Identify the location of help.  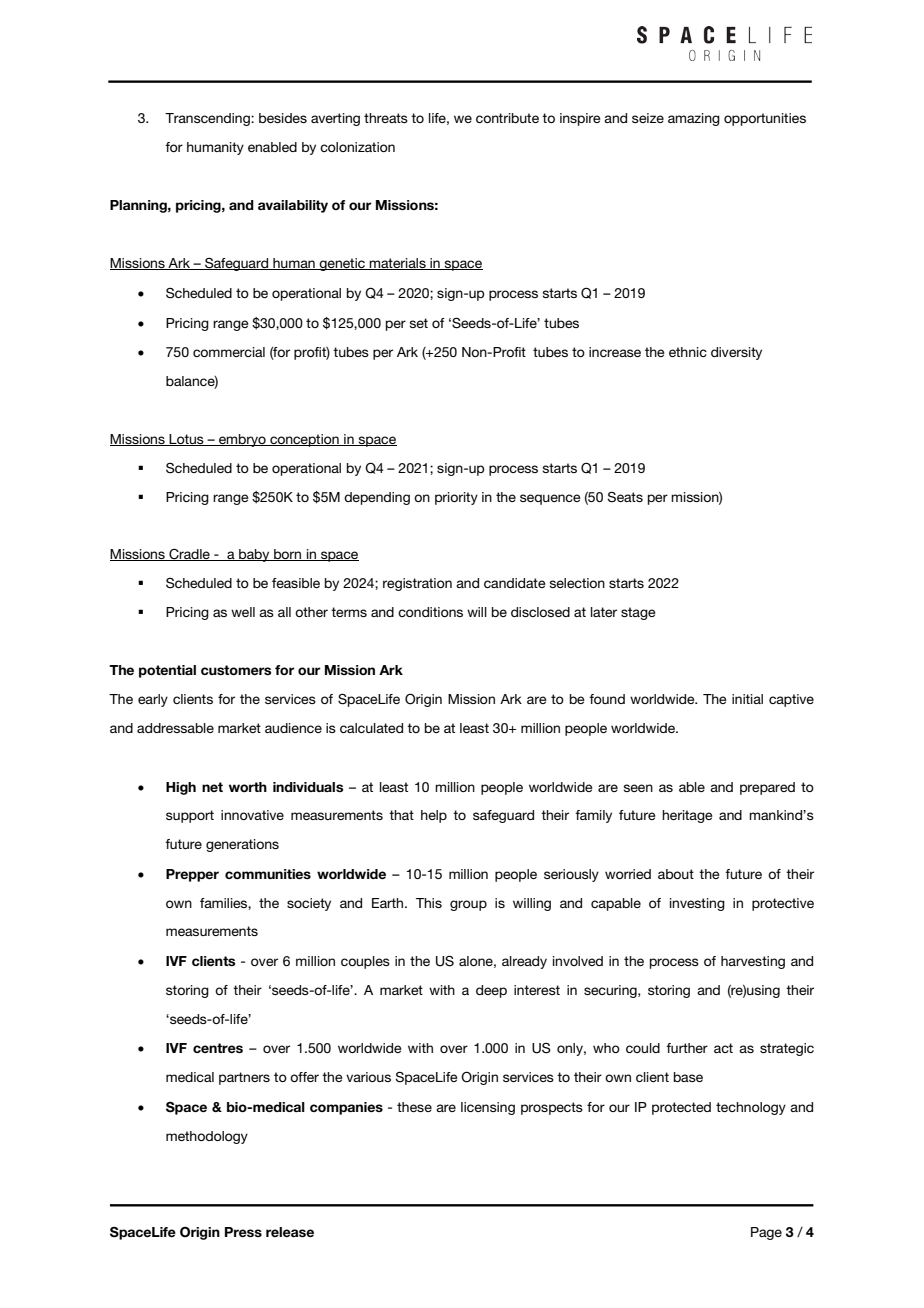
(434, 816).
